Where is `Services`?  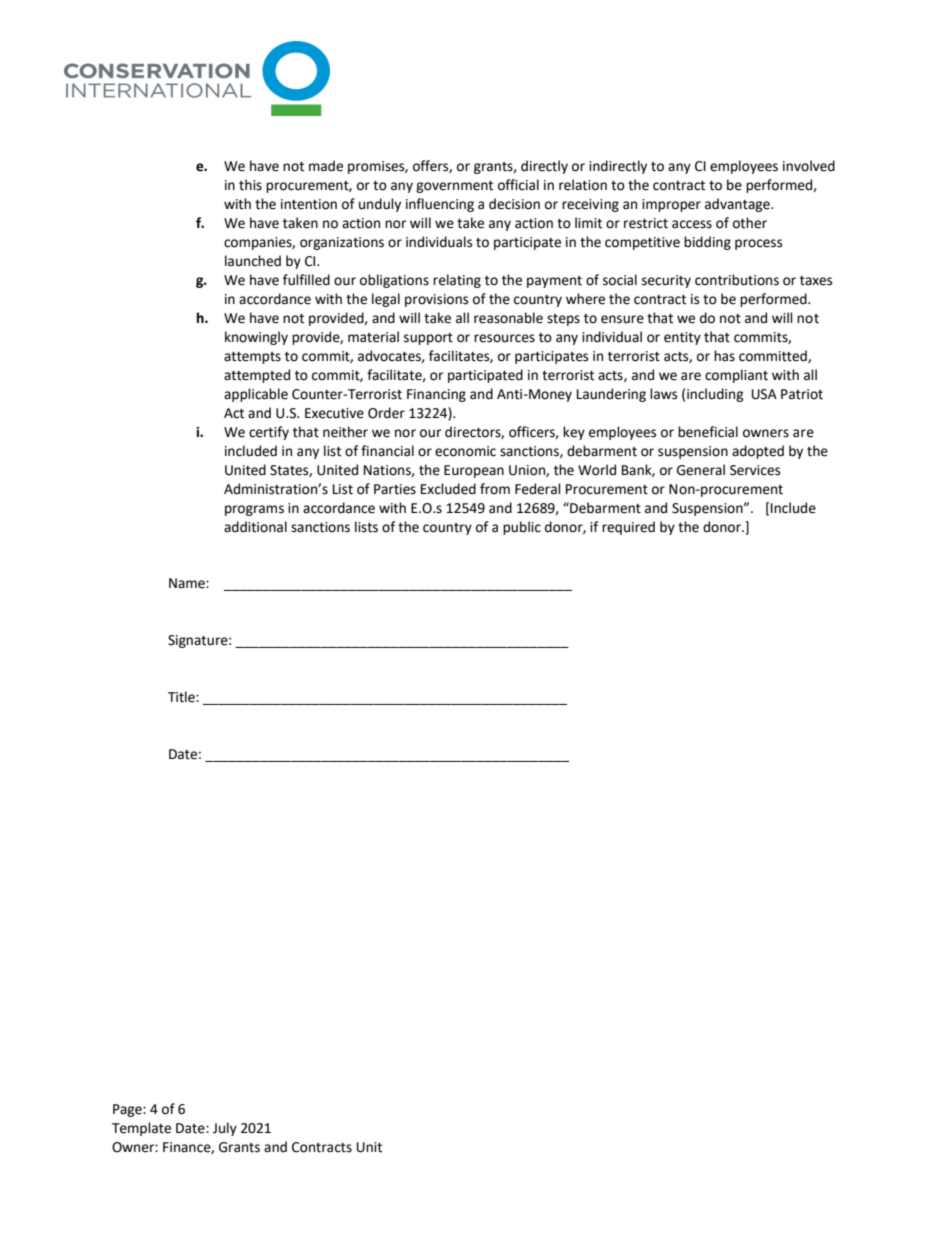
Services is located at coordinates (755, 470).
